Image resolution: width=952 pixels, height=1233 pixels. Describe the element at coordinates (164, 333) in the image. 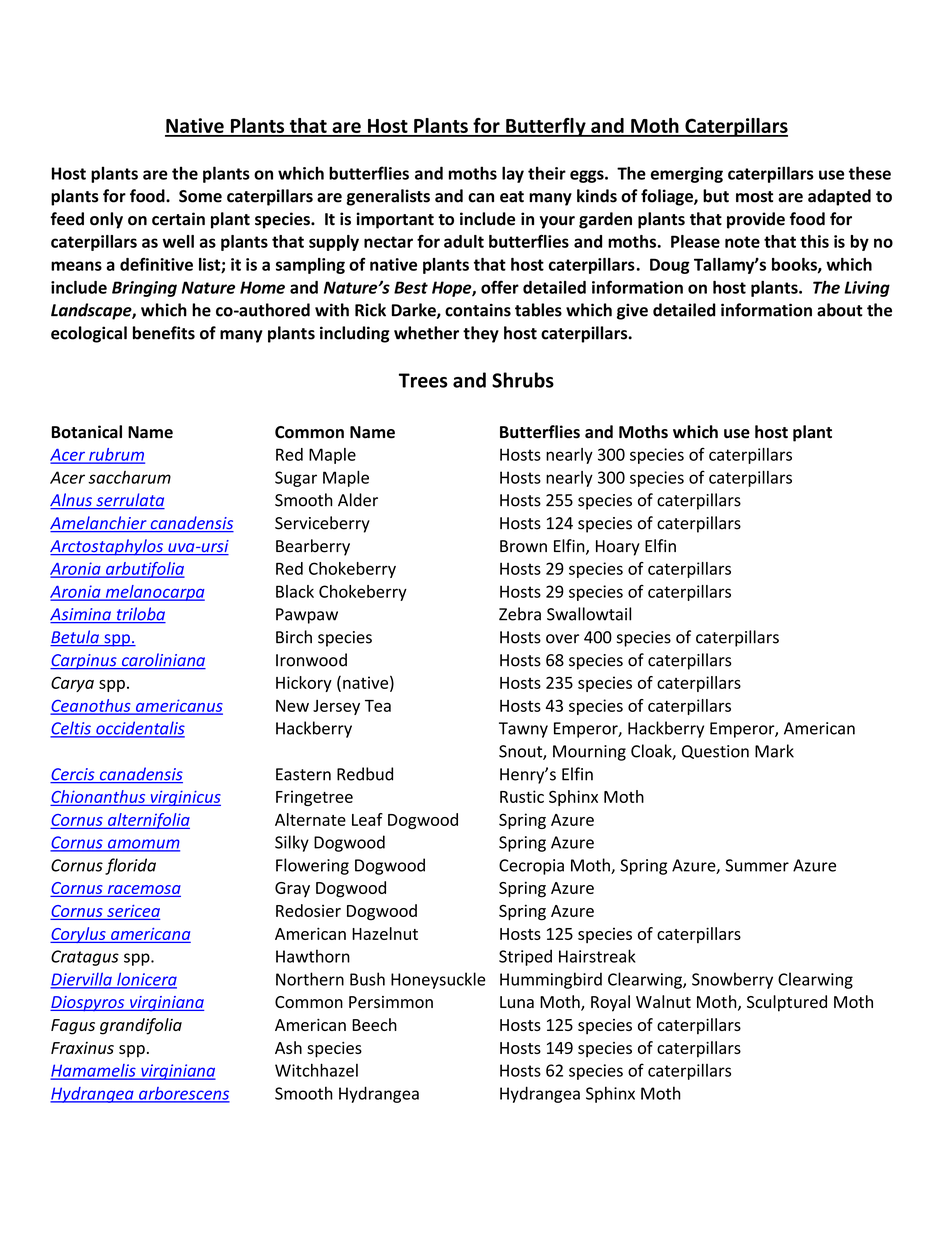

I see `benefits` at that location.
